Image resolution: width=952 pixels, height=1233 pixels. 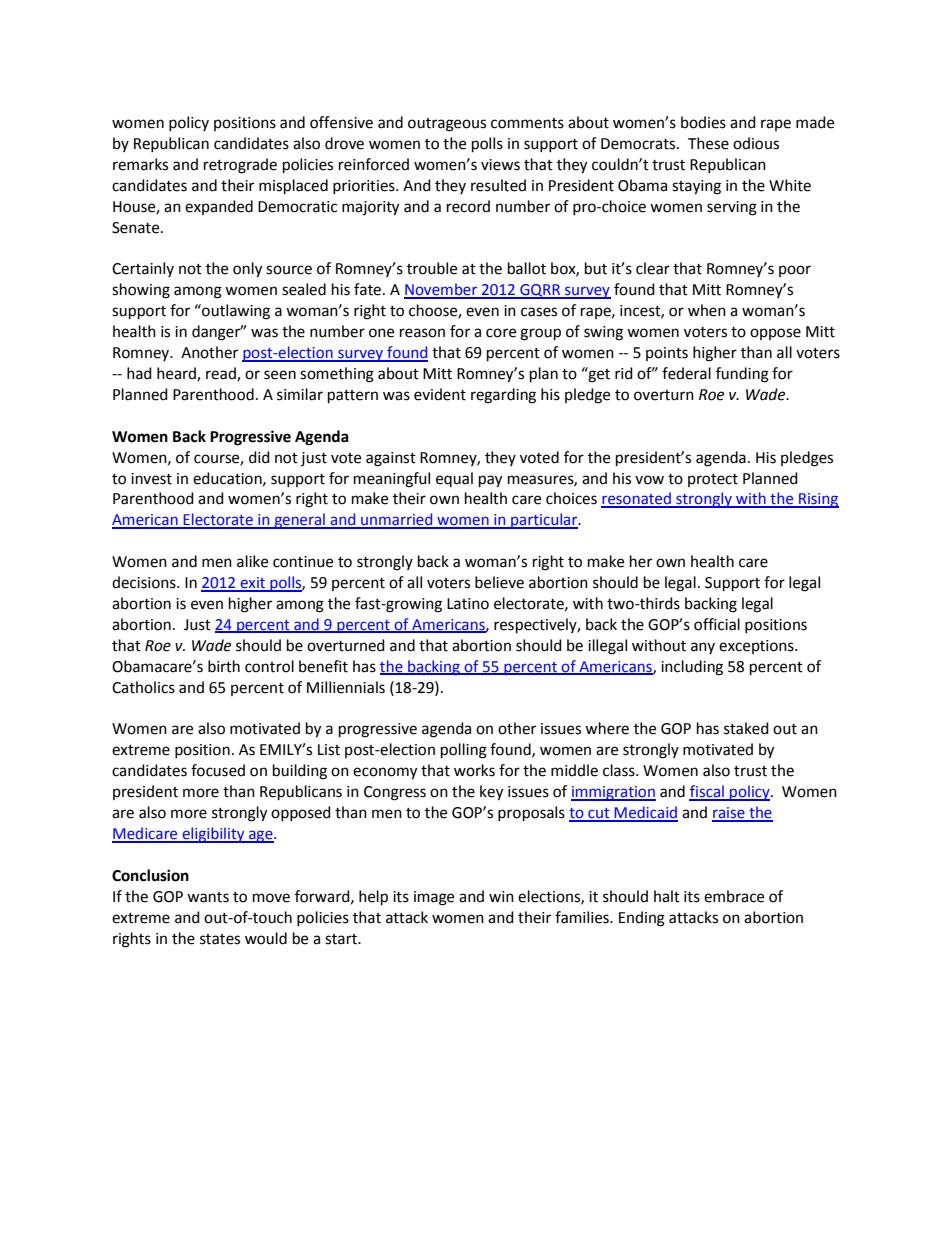 What do you see at coordinates (756, 143) in the image?
I see `odious` at bounding box center [756, 143].
